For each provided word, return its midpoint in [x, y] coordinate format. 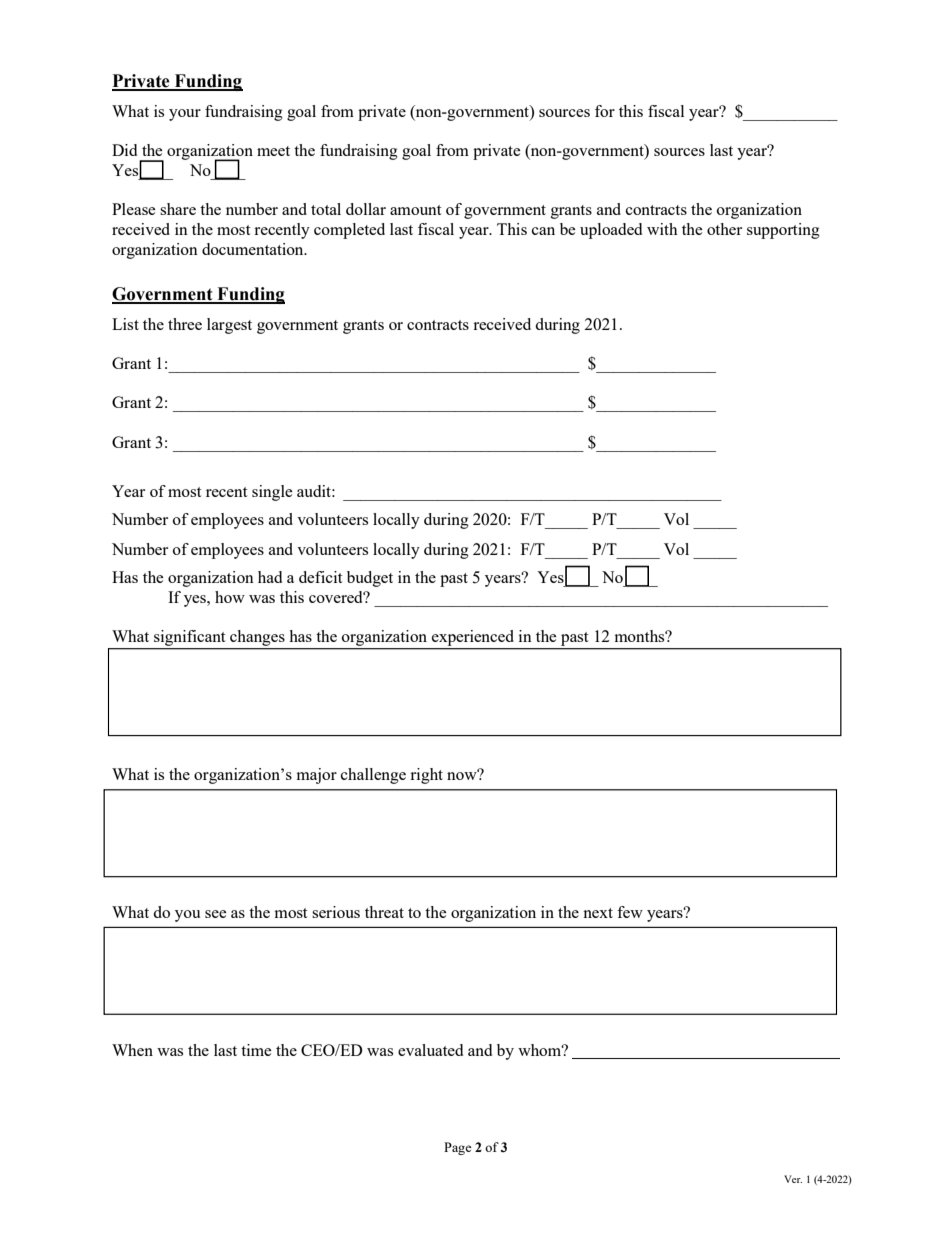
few [630, 912]
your [185, 115]
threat [384, 912]
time [256, 1050]
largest [229, 326]
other [724, 229]
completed [349, 231]
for [605, 111]
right [426, 776]
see [216, 914]
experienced [473, 639]
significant [190, 639]
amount [415, 210]
